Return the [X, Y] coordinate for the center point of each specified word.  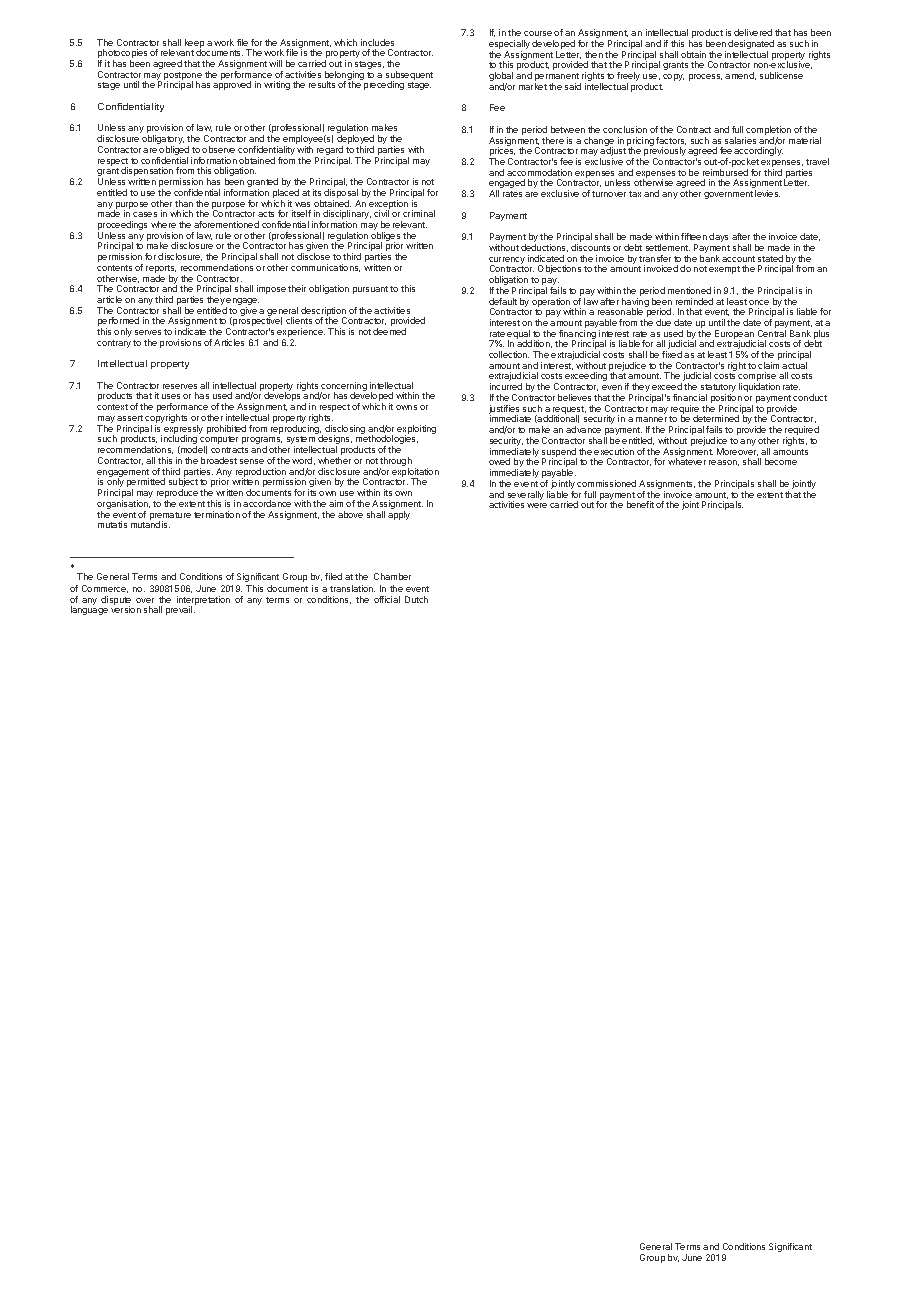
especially [509, 46]
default [503, 301]
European [733, 335]
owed [499, 461]
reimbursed [725, 172]
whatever [687, 461]
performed [118, 323]
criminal [419, 213]
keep [194, 44]
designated [751, 46]
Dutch [416, 599]
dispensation [147, 173]
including [179, 441]
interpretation [203, 601]
